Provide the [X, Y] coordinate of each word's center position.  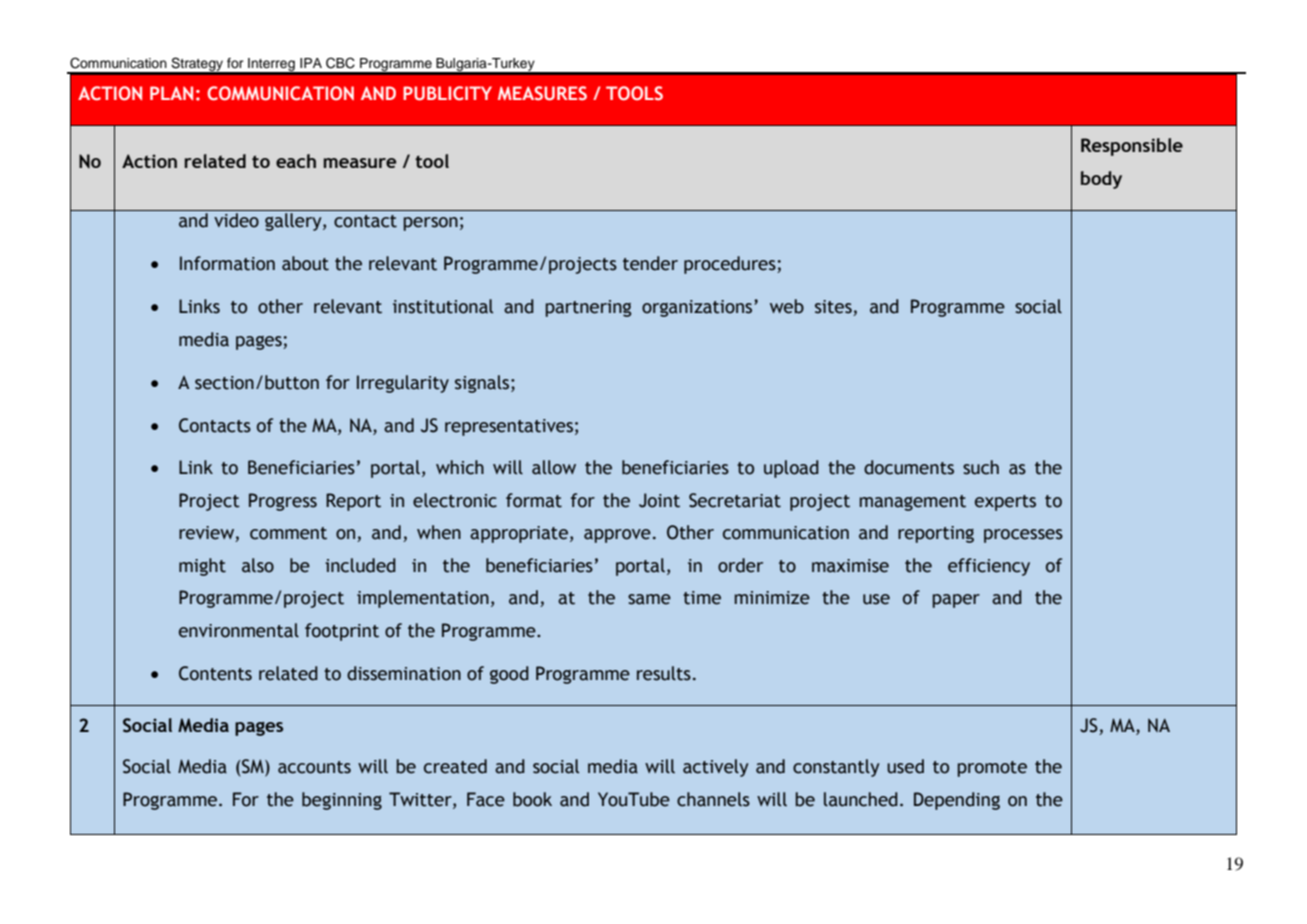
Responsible [1132, 147]
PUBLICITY [447, 93]
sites [834, 308]
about [305, 263]
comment [288, 533]
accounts [314, 767]
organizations [698, 308]
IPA [311, 63]
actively [715, 768]
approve [617, 536]
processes [1023, 536]
